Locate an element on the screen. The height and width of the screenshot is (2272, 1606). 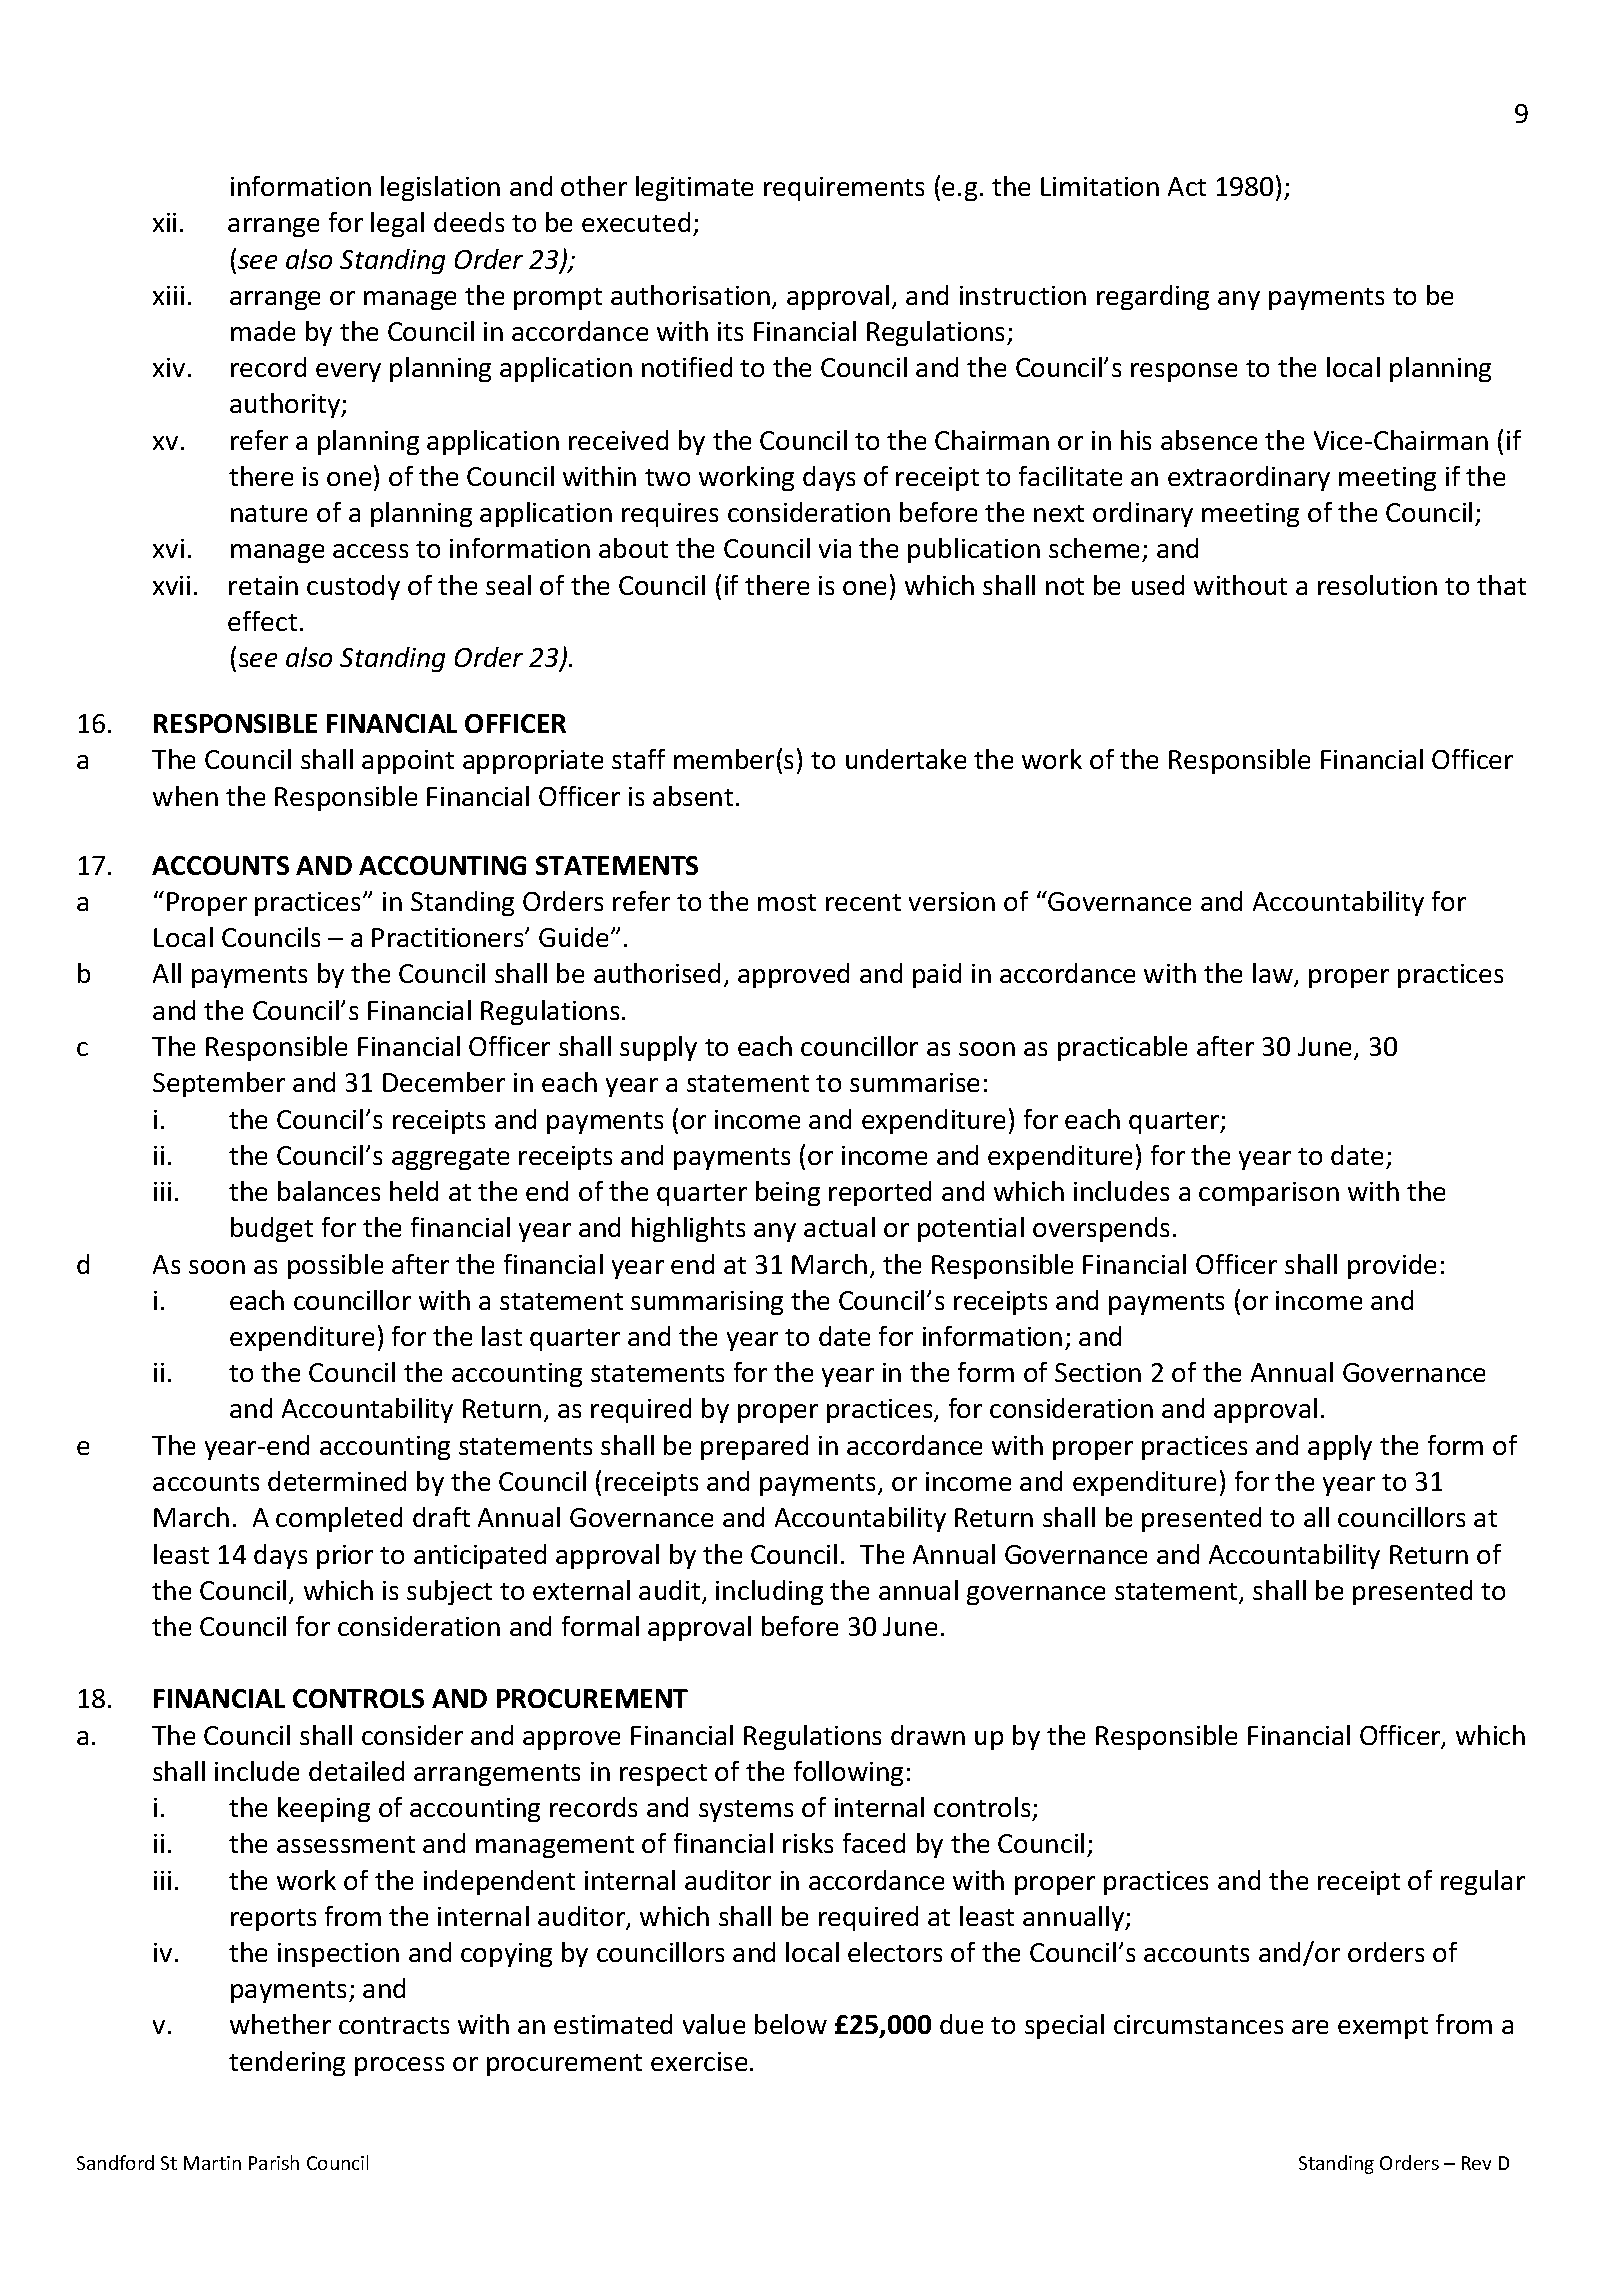
appoint is located at coordinates (408, 762).
